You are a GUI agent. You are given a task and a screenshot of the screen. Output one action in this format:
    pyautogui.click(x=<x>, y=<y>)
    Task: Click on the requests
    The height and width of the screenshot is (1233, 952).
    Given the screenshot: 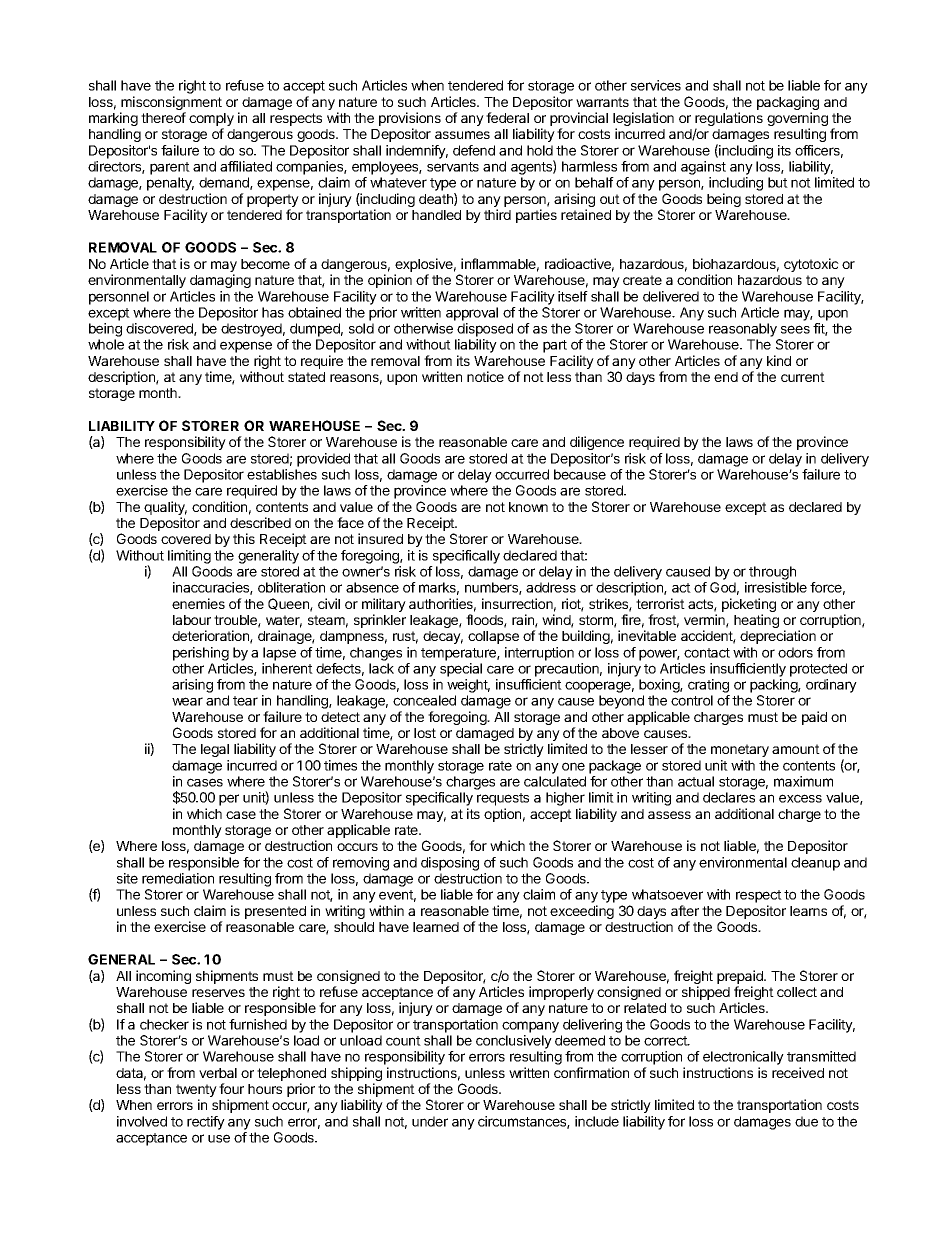 What is the action you would take?
    pyautogui.click(x=503, y=799)
